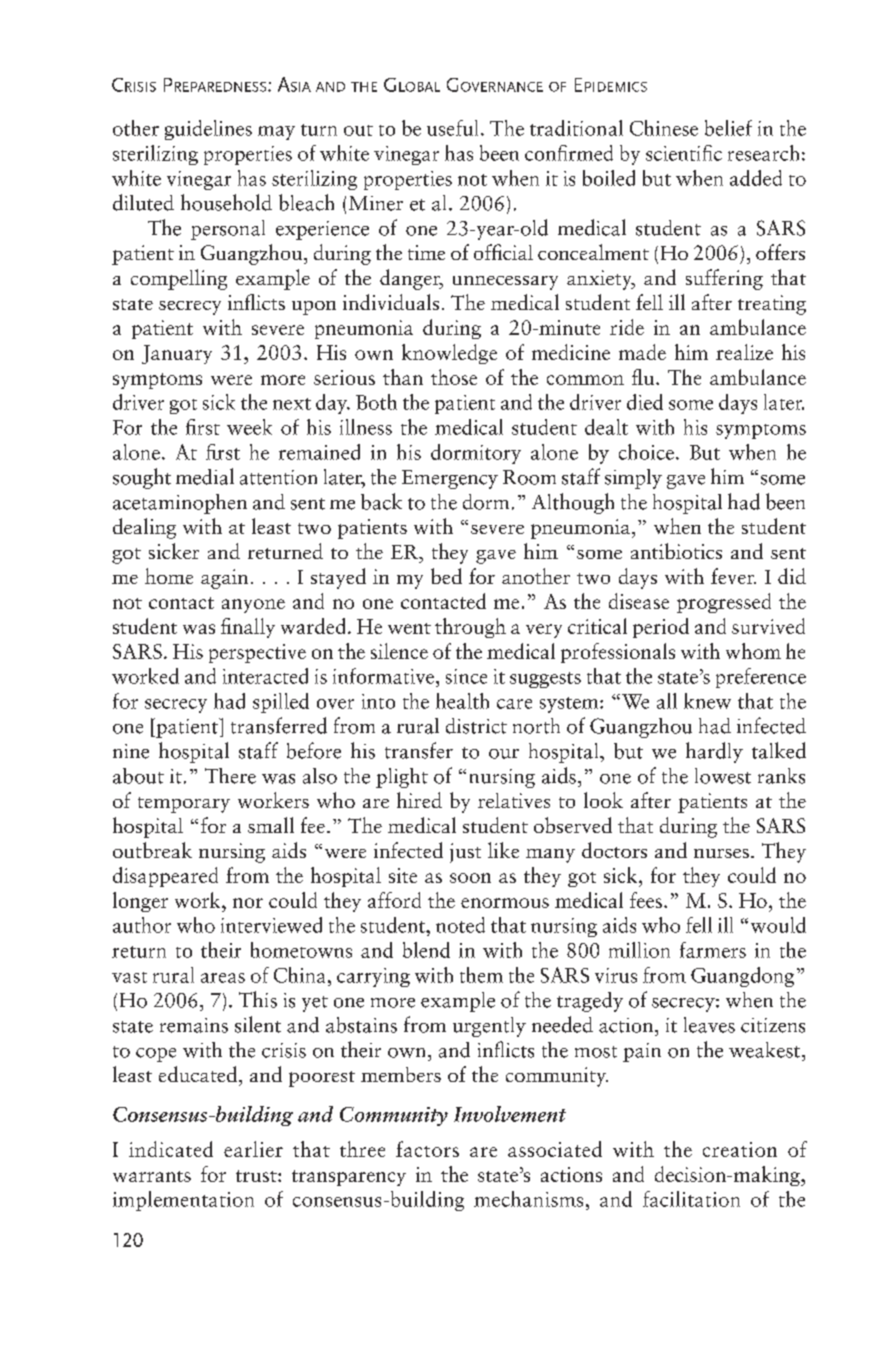 The image size is (896, 1345). I want to click on scientific, so click(684, 153).
